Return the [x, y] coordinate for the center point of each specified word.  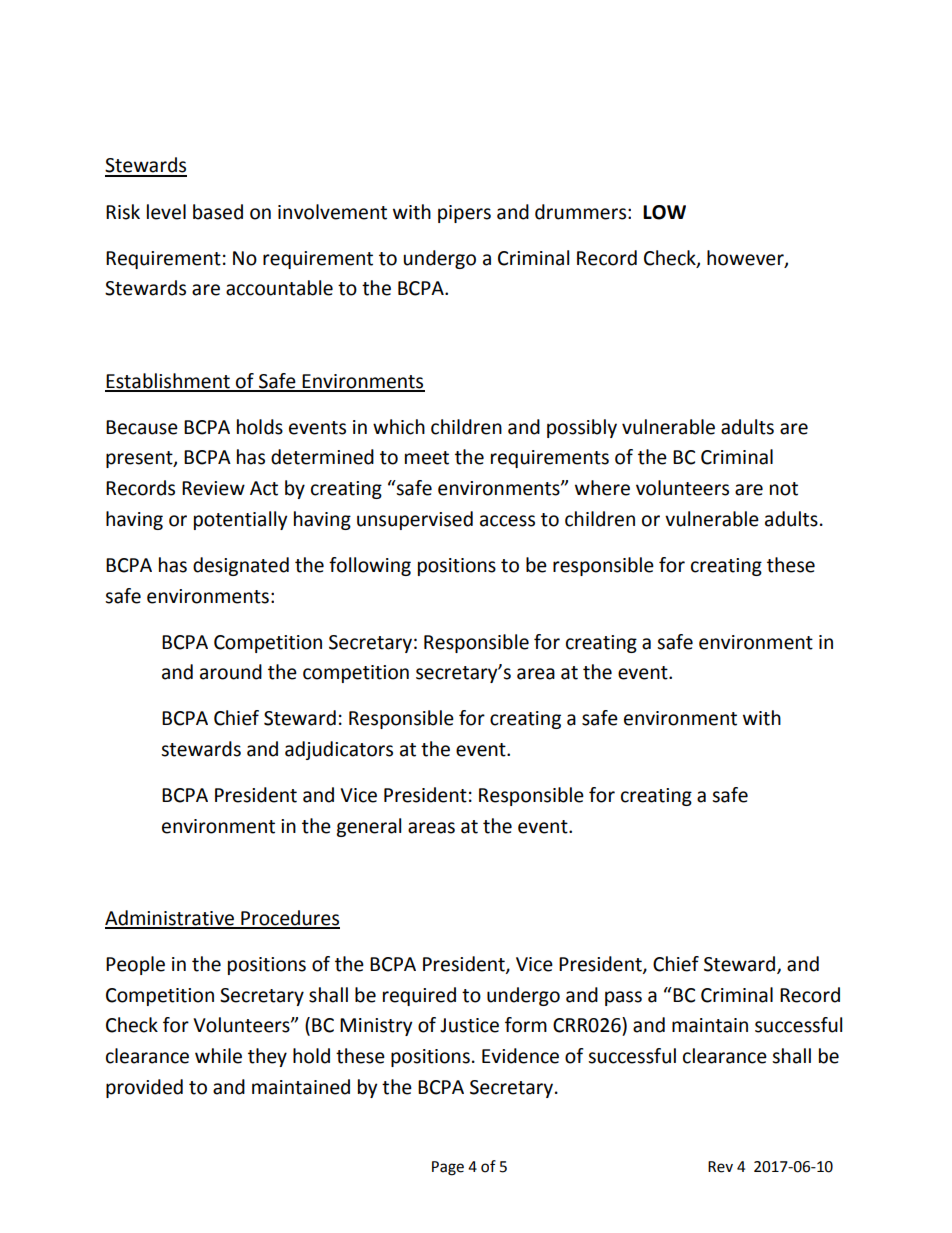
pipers [464, 214]
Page [448, 1168]
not [784, 489]
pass [623, 998]
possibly [582, 428]
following [370, 566]
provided [144, 1088]
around [231, 672]
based [218, 212]
